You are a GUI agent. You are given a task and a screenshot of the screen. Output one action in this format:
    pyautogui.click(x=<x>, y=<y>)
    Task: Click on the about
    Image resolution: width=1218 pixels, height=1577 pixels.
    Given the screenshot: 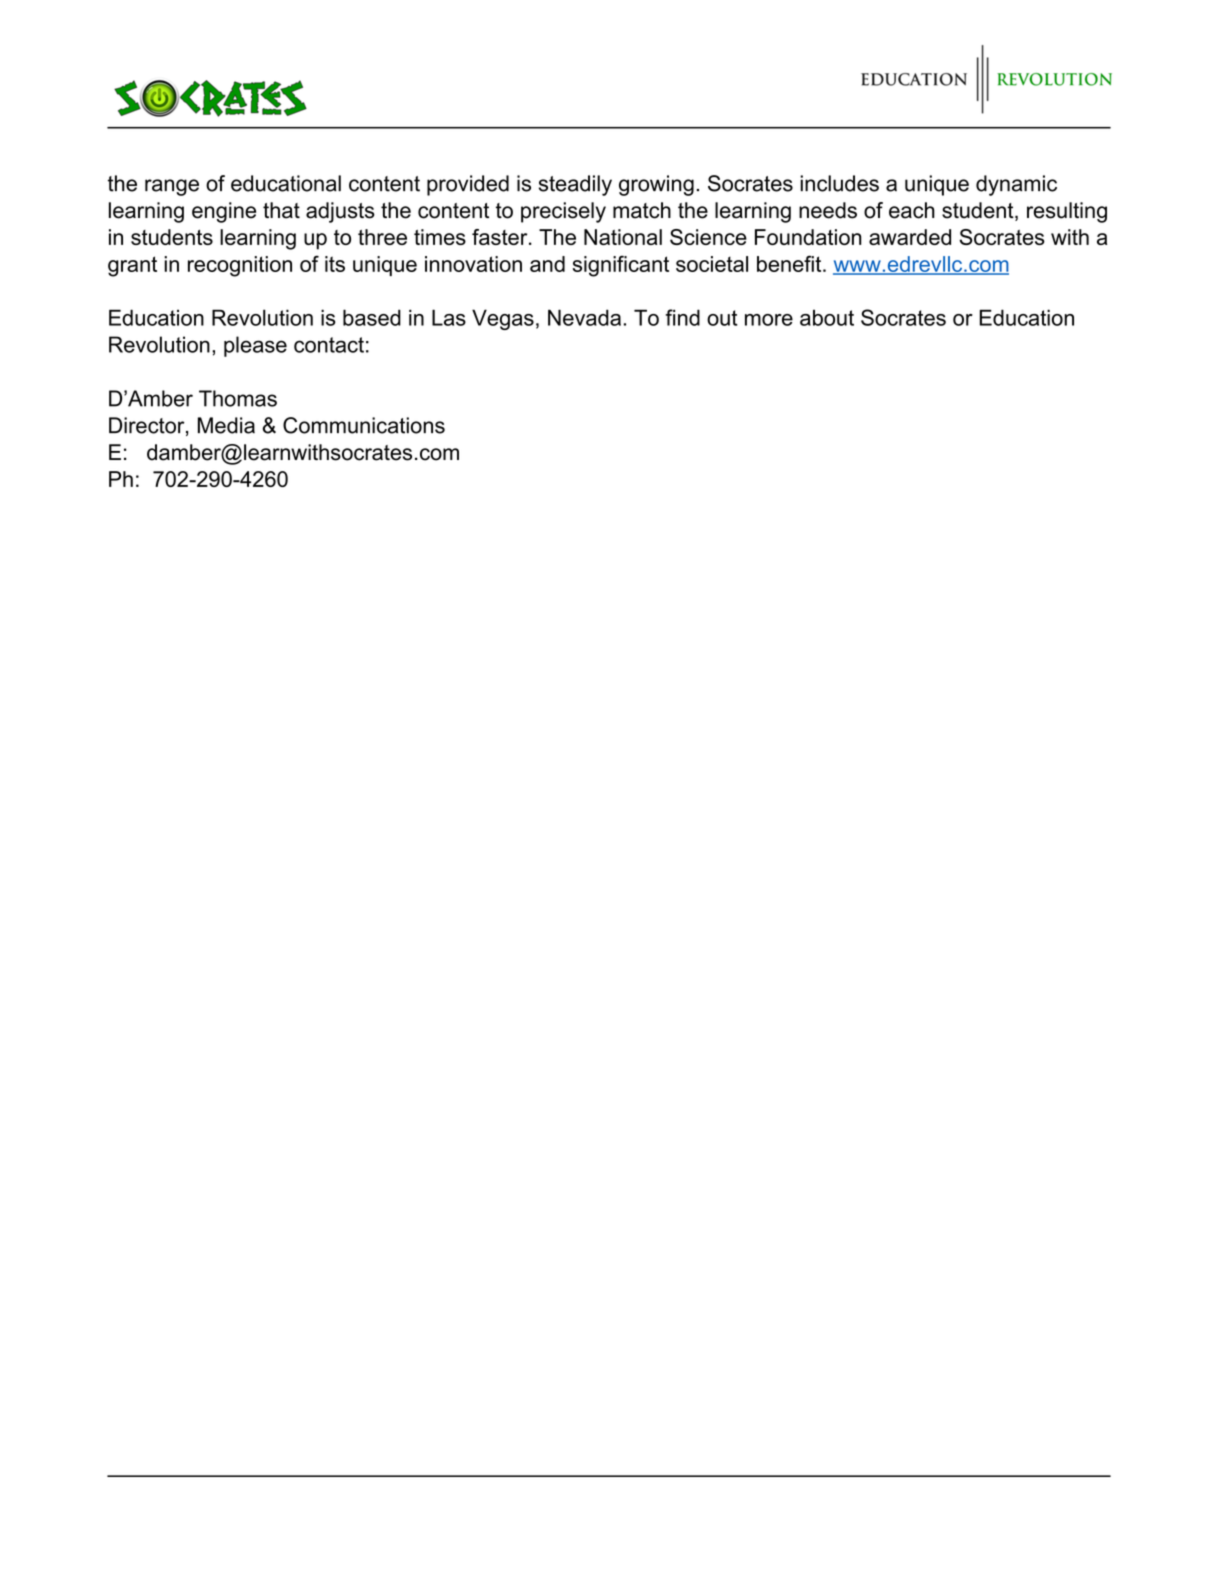 What is the action you would take?
    pyautogui.click(x=827, y=317)
